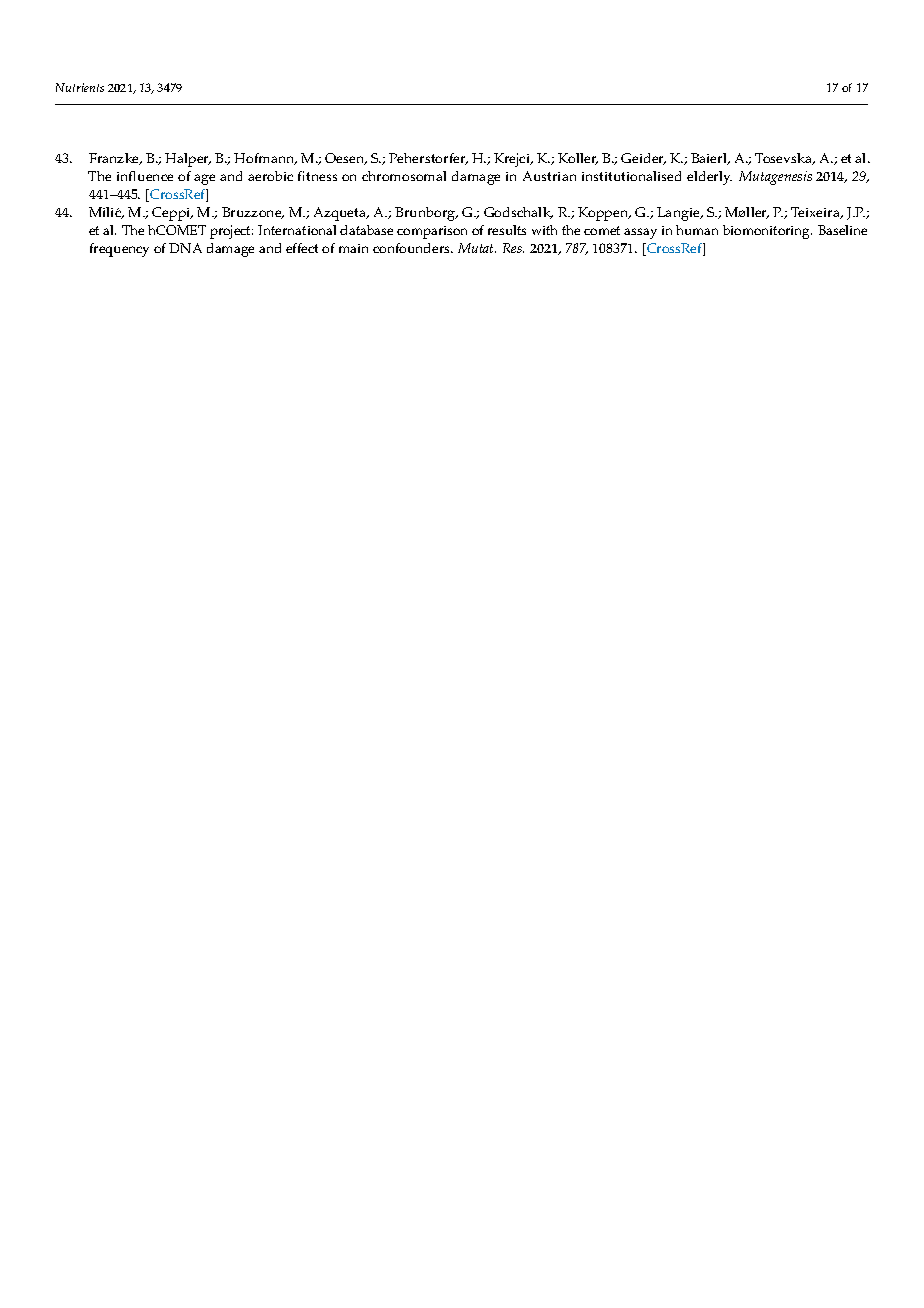 This image has height=1308, width=924. I want to click on Hofmann, so click(265, 159).
